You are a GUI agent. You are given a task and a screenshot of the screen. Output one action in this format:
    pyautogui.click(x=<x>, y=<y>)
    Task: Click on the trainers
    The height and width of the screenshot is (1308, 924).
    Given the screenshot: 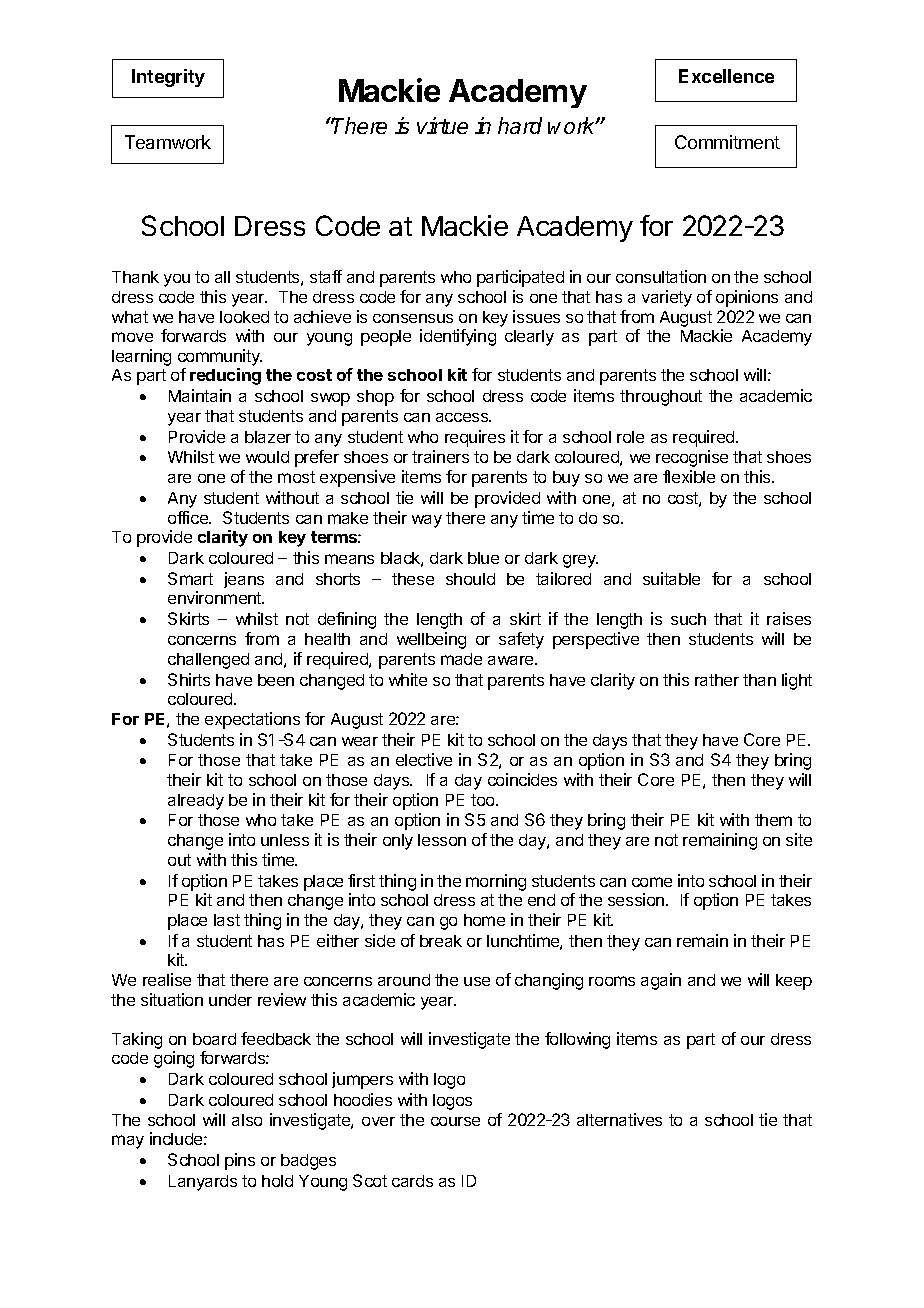 What is the action you would take?
    pyautogui.click(x=440, y=456)
